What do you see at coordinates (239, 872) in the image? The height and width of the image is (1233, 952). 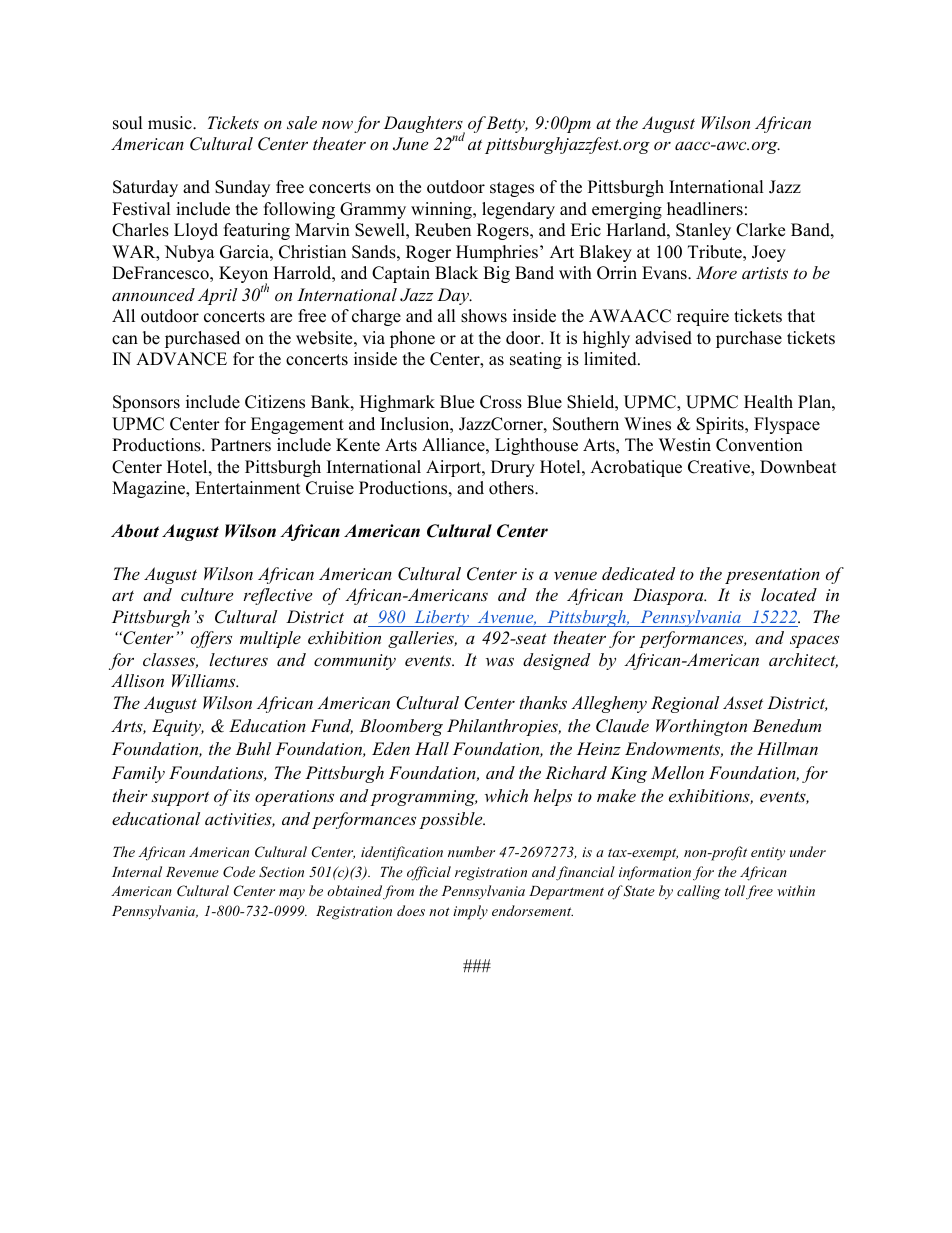 I see `Code` at bounding box center [239, 872].
